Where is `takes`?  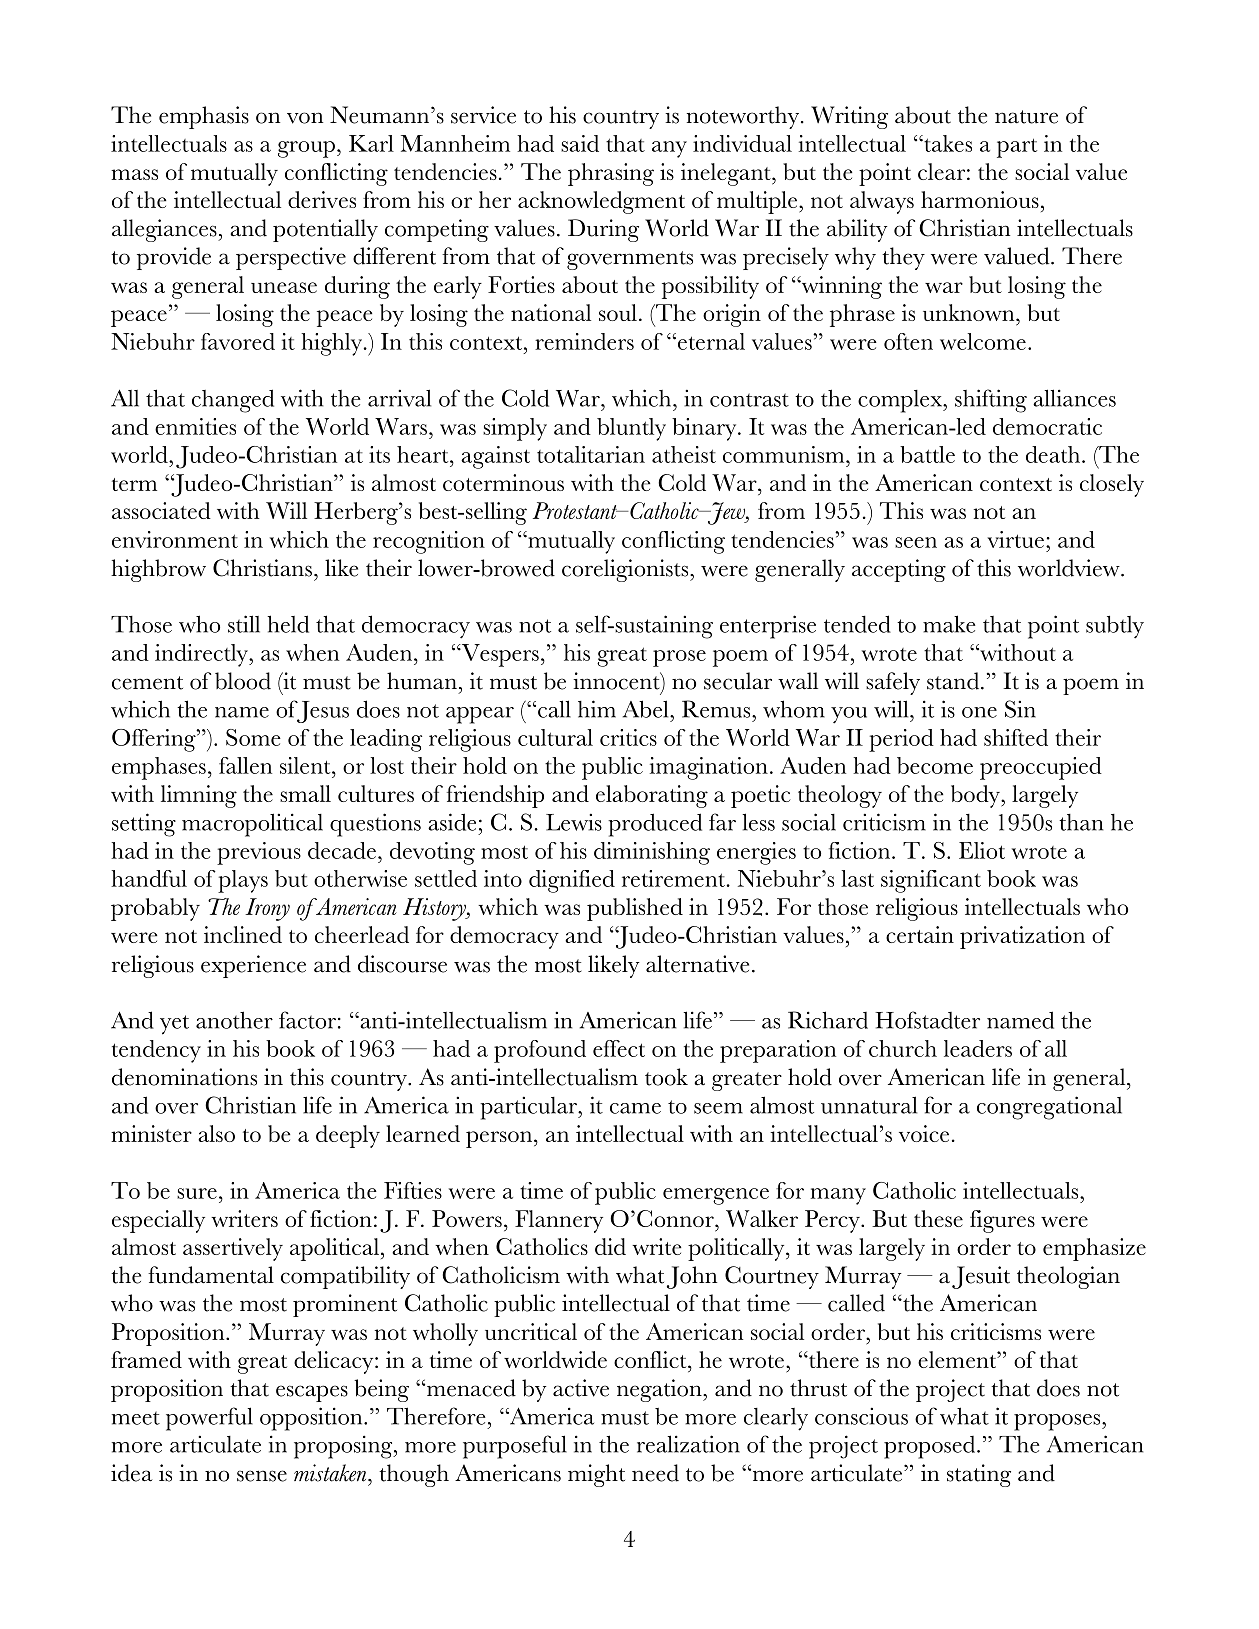 takes is located at coordinates (947, 143).
